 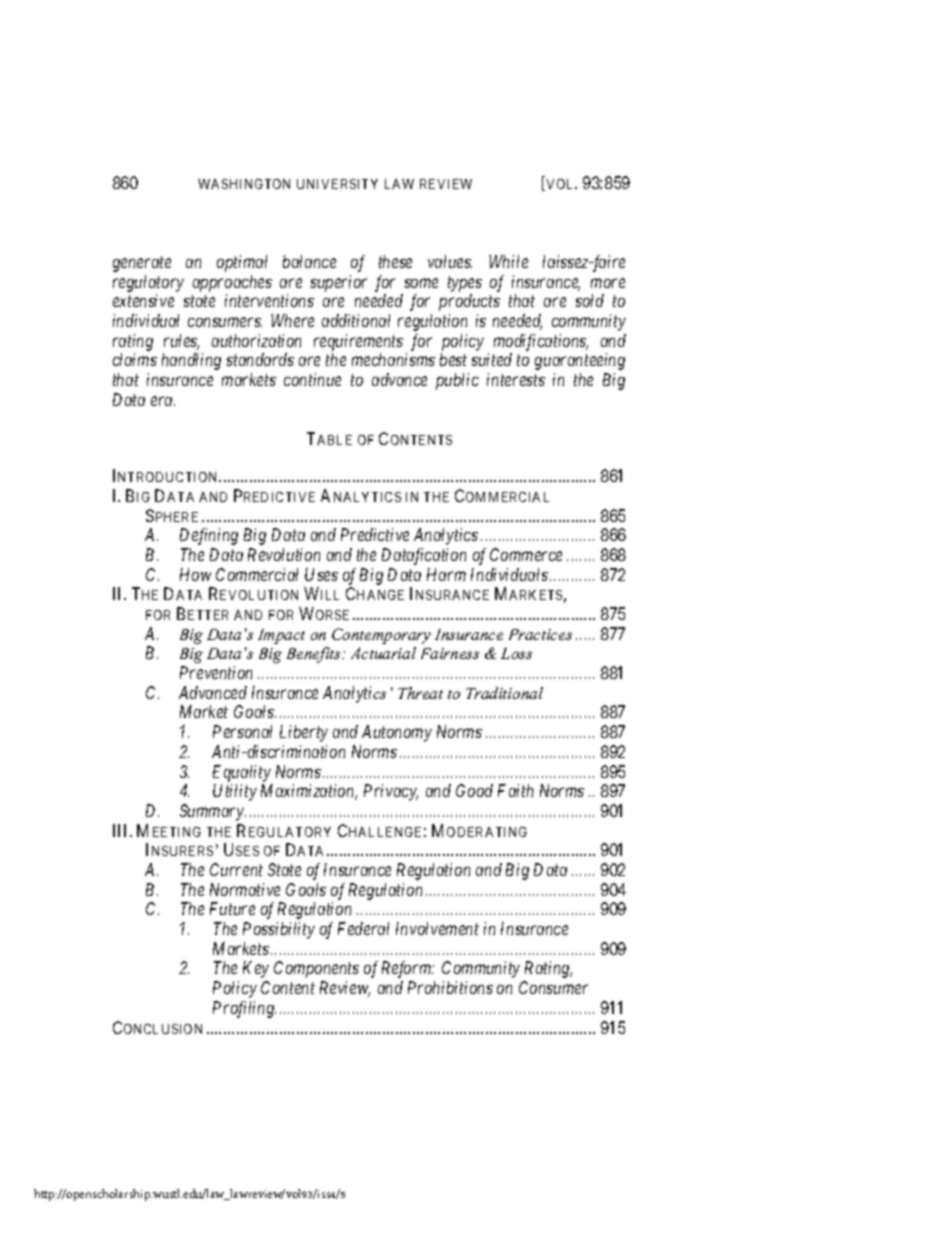 What do you see at coordinates (508, 261) in the image?
I see `While` at bounding box center [508, 261].
